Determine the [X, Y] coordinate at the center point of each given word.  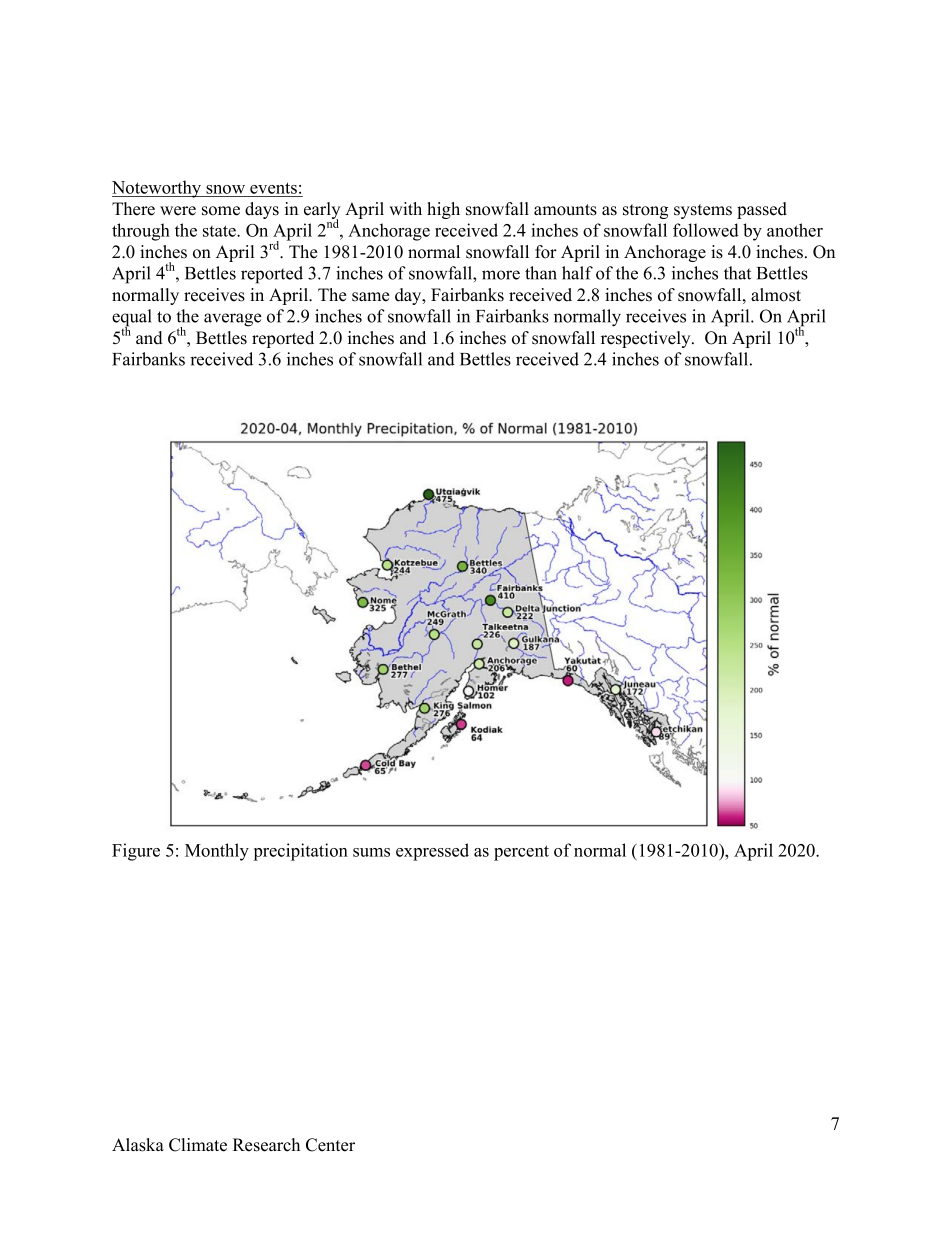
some [221, 211]
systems [703, 211]
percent [521, 853]
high [443, 210]
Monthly [217, 852]
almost [776, 295]
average [233, 320]
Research [266, 1145]
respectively [647, 339]
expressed [432, 852]
